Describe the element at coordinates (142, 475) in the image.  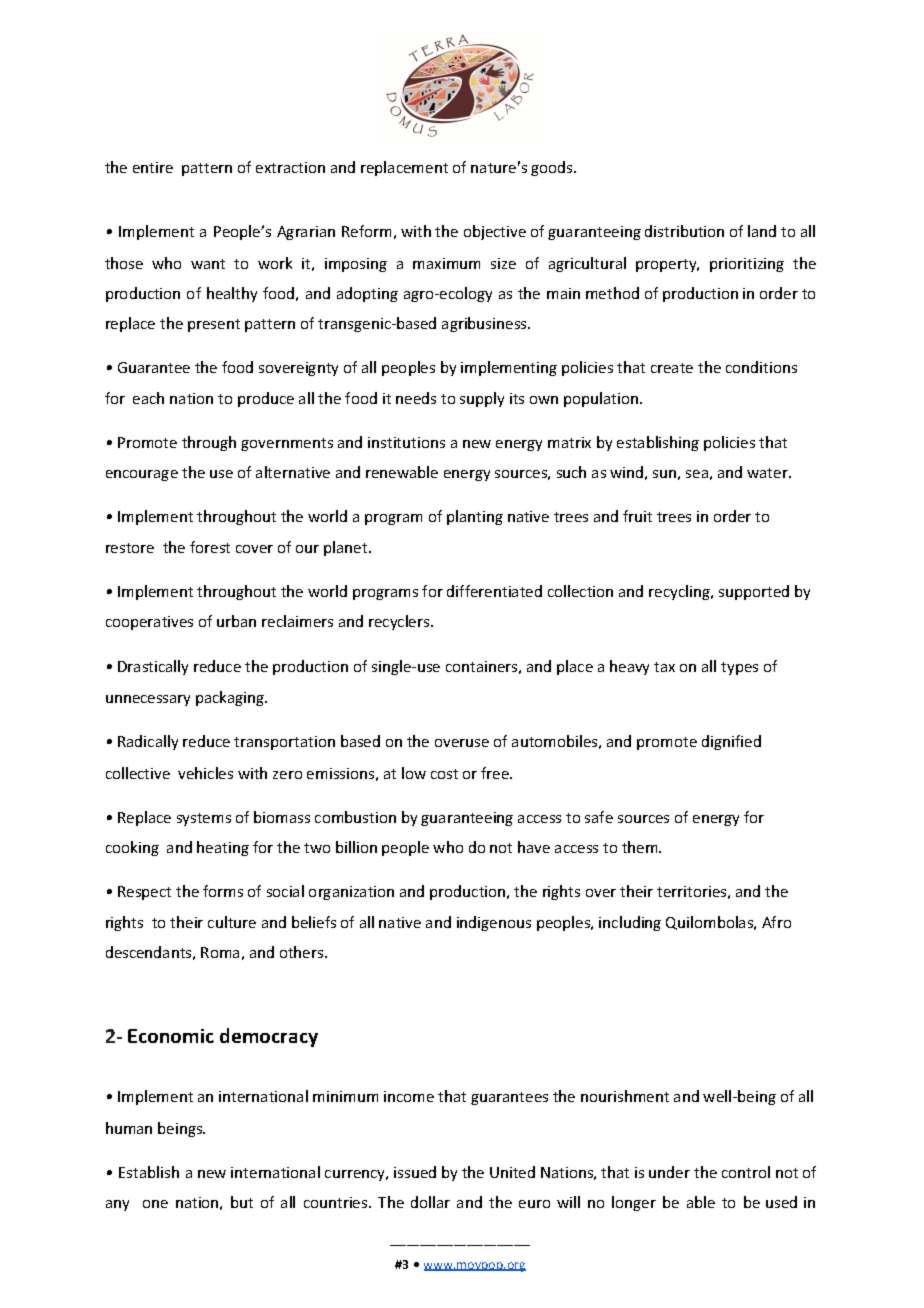
I see `encourage` at that location.
